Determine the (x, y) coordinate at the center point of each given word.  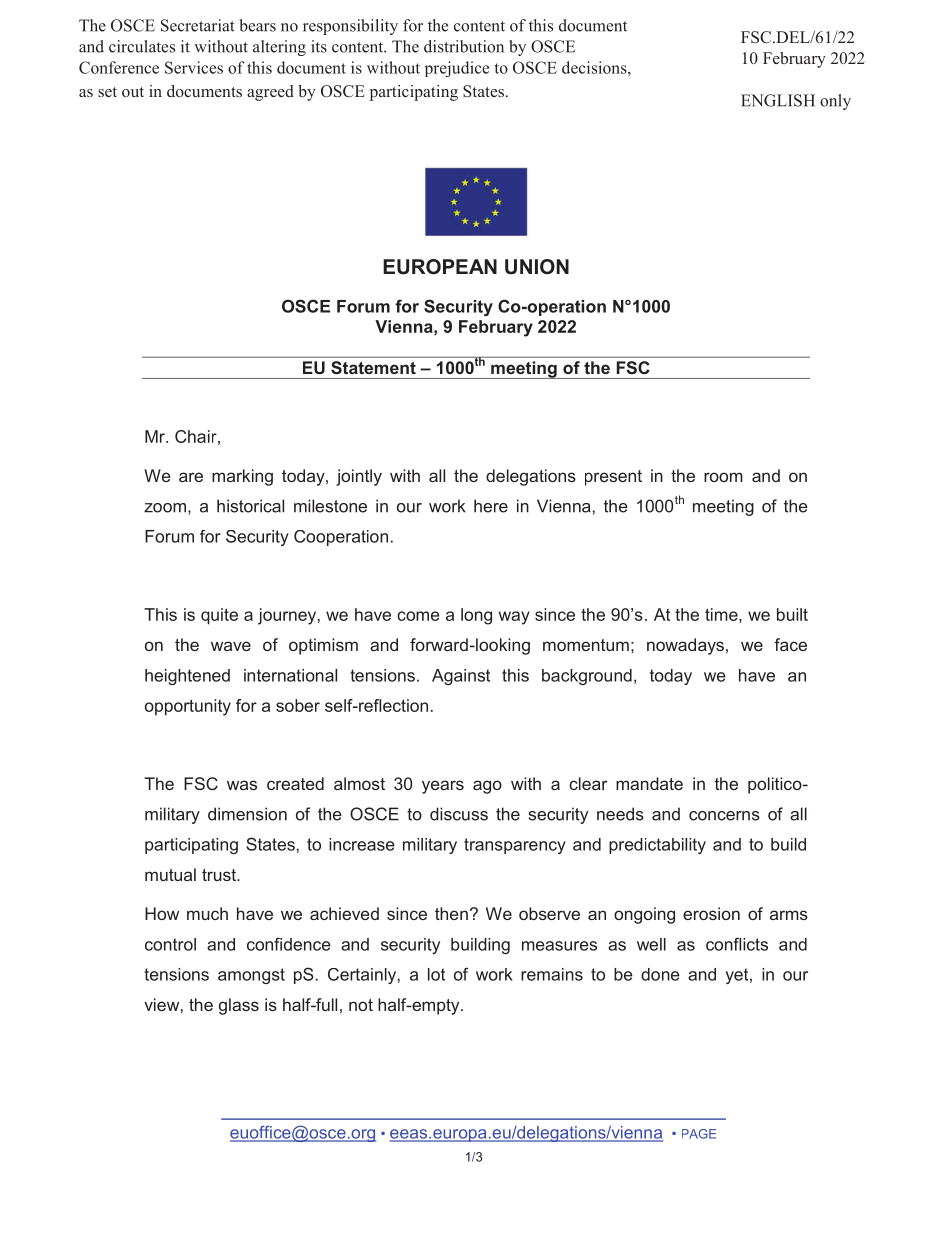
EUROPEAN (440, 267)
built (792, 614)
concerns (724, 816)
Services (194, 67)
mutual (170, 874)
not (361, 1005)
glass (239, 1006)
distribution (464, 46)
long (476, 616)
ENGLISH (778, 100)
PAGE (699, 1134)
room (723, 477)
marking (242, 477)
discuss (459, 814)
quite (219, 616)
